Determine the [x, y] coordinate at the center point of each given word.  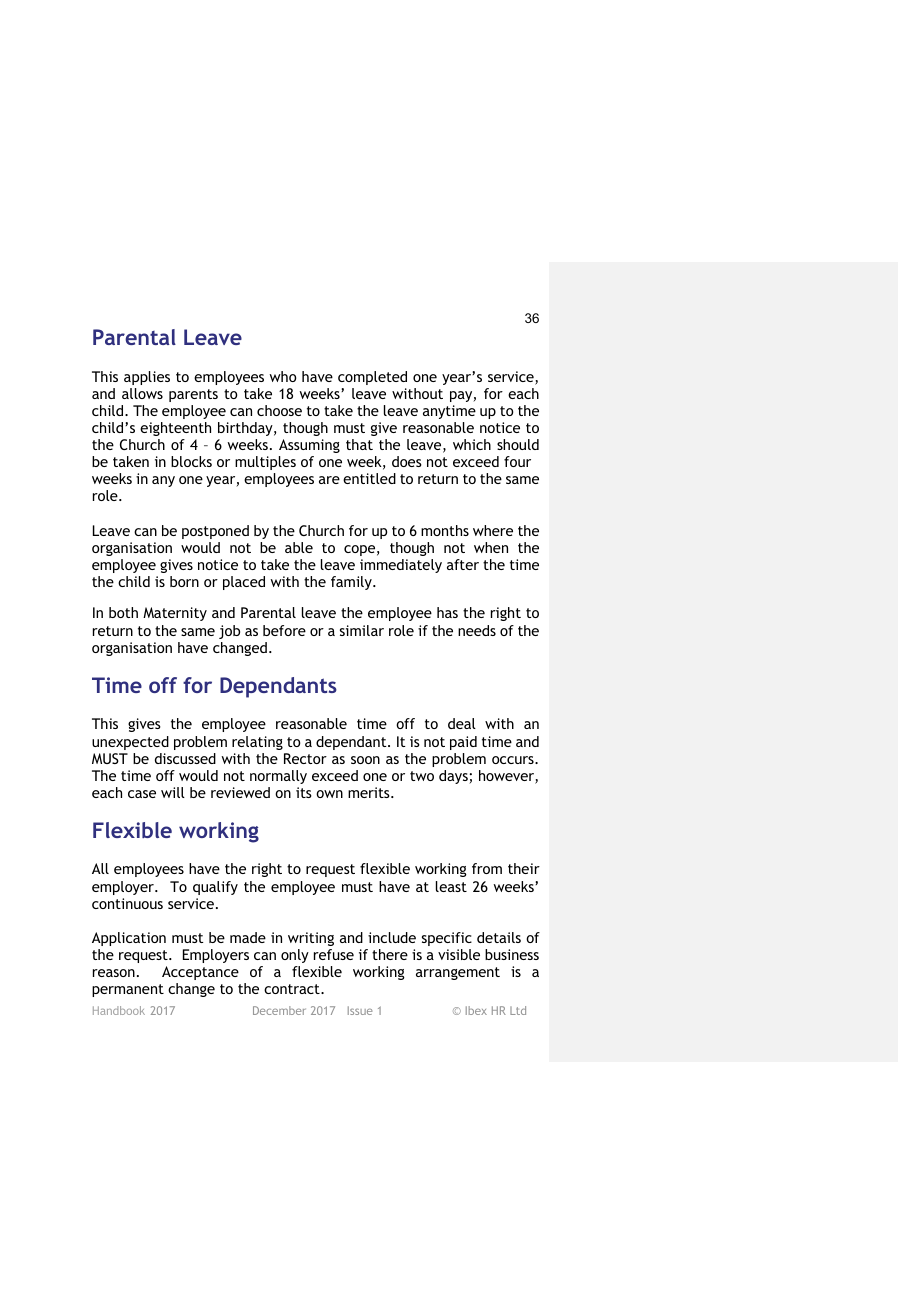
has [447, 612]
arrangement [458, 973]
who [283, 376]
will [173, 792]
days [454, 777]
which [472, 444]
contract [293, 989]
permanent [128, 990]
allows [142, 393]
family [352, 583]
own [329, 794]
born [184, 581]
